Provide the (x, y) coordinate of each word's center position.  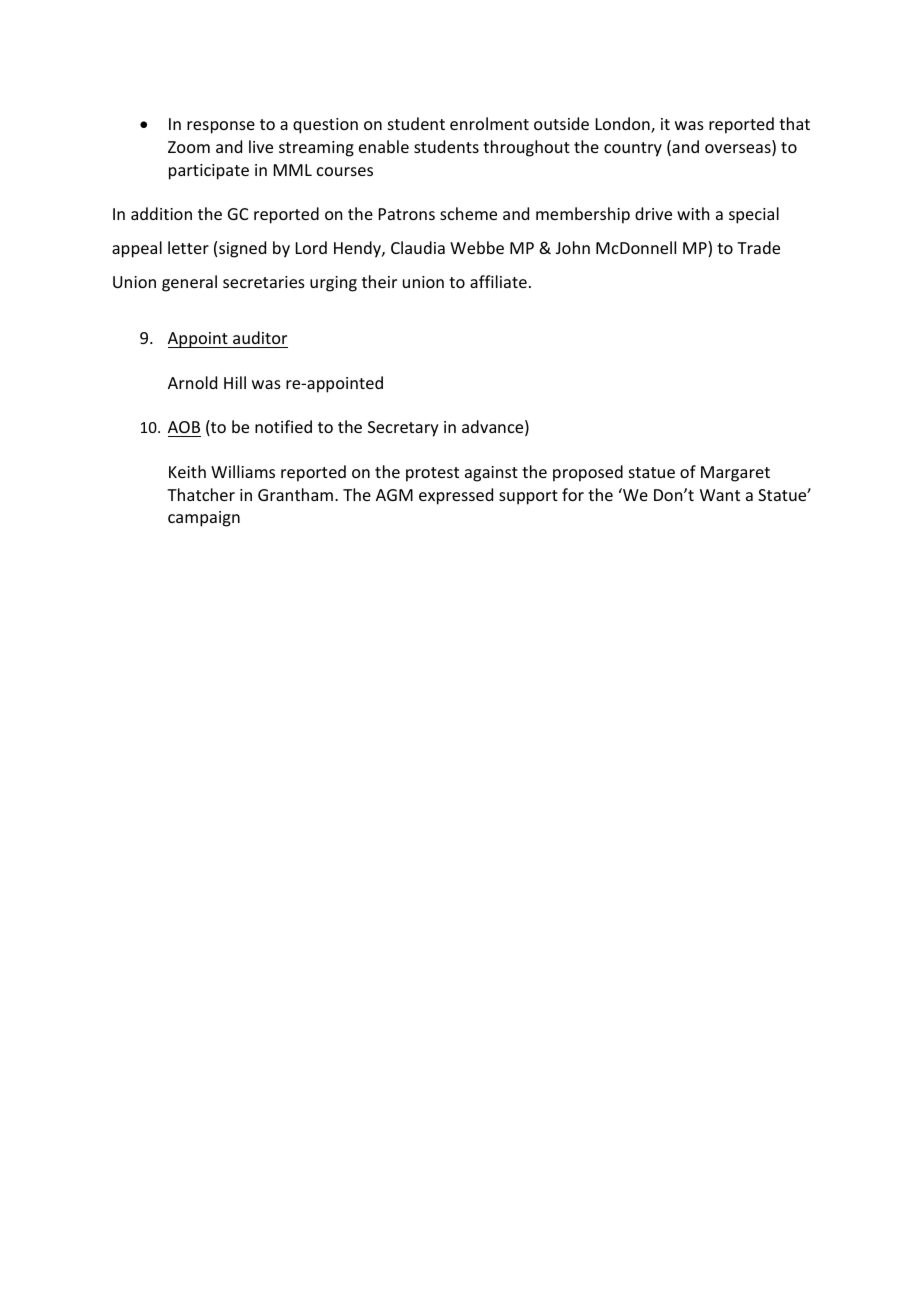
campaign (204, 519)
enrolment (489, 123)
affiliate (498, 281)
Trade (758, 247)
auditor (260, 337)
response (221, 127)
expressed (456, 496)
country (633, 149)
